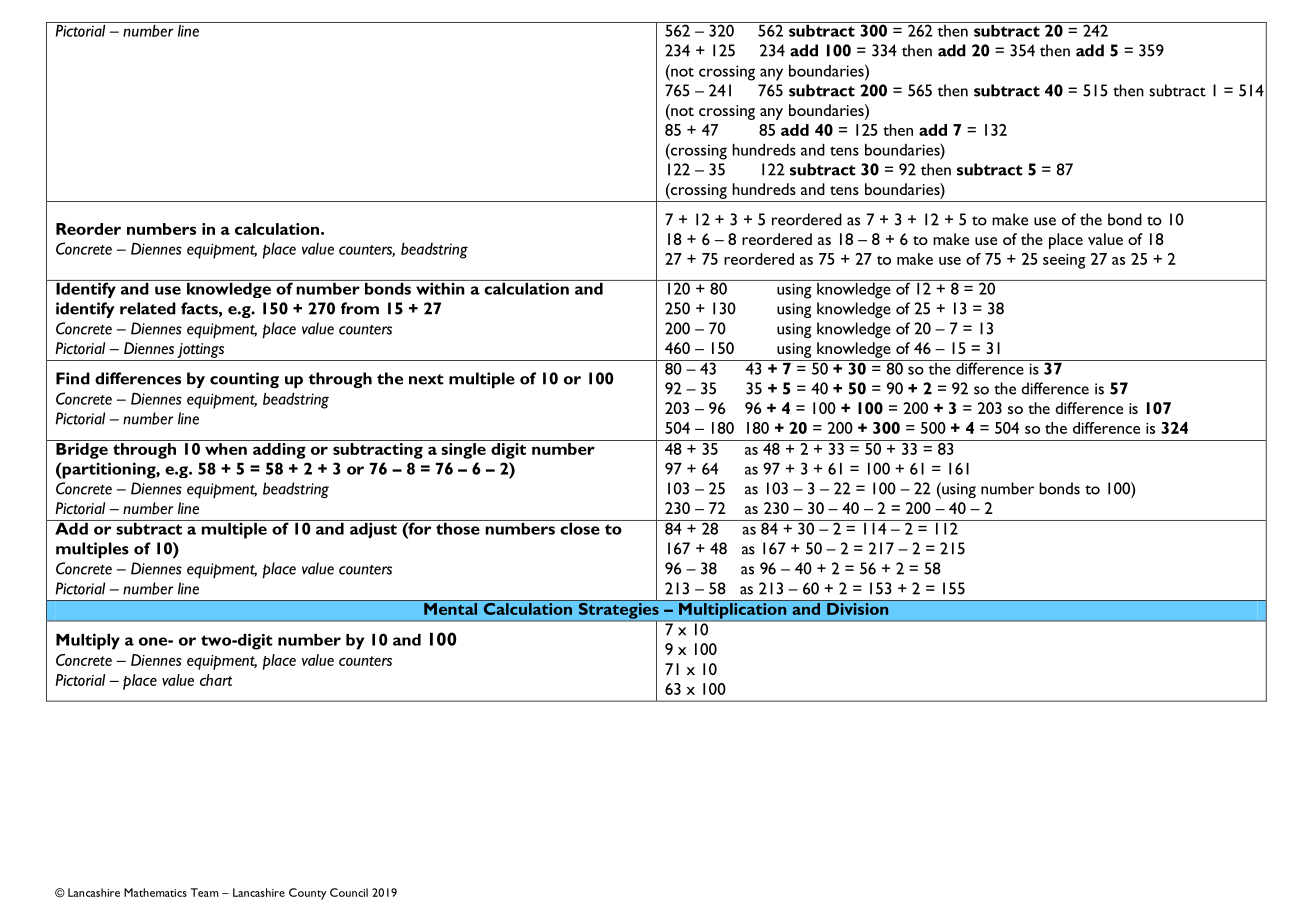 The image size is (1308, 924). I want to click on when, so click(226, 449).
